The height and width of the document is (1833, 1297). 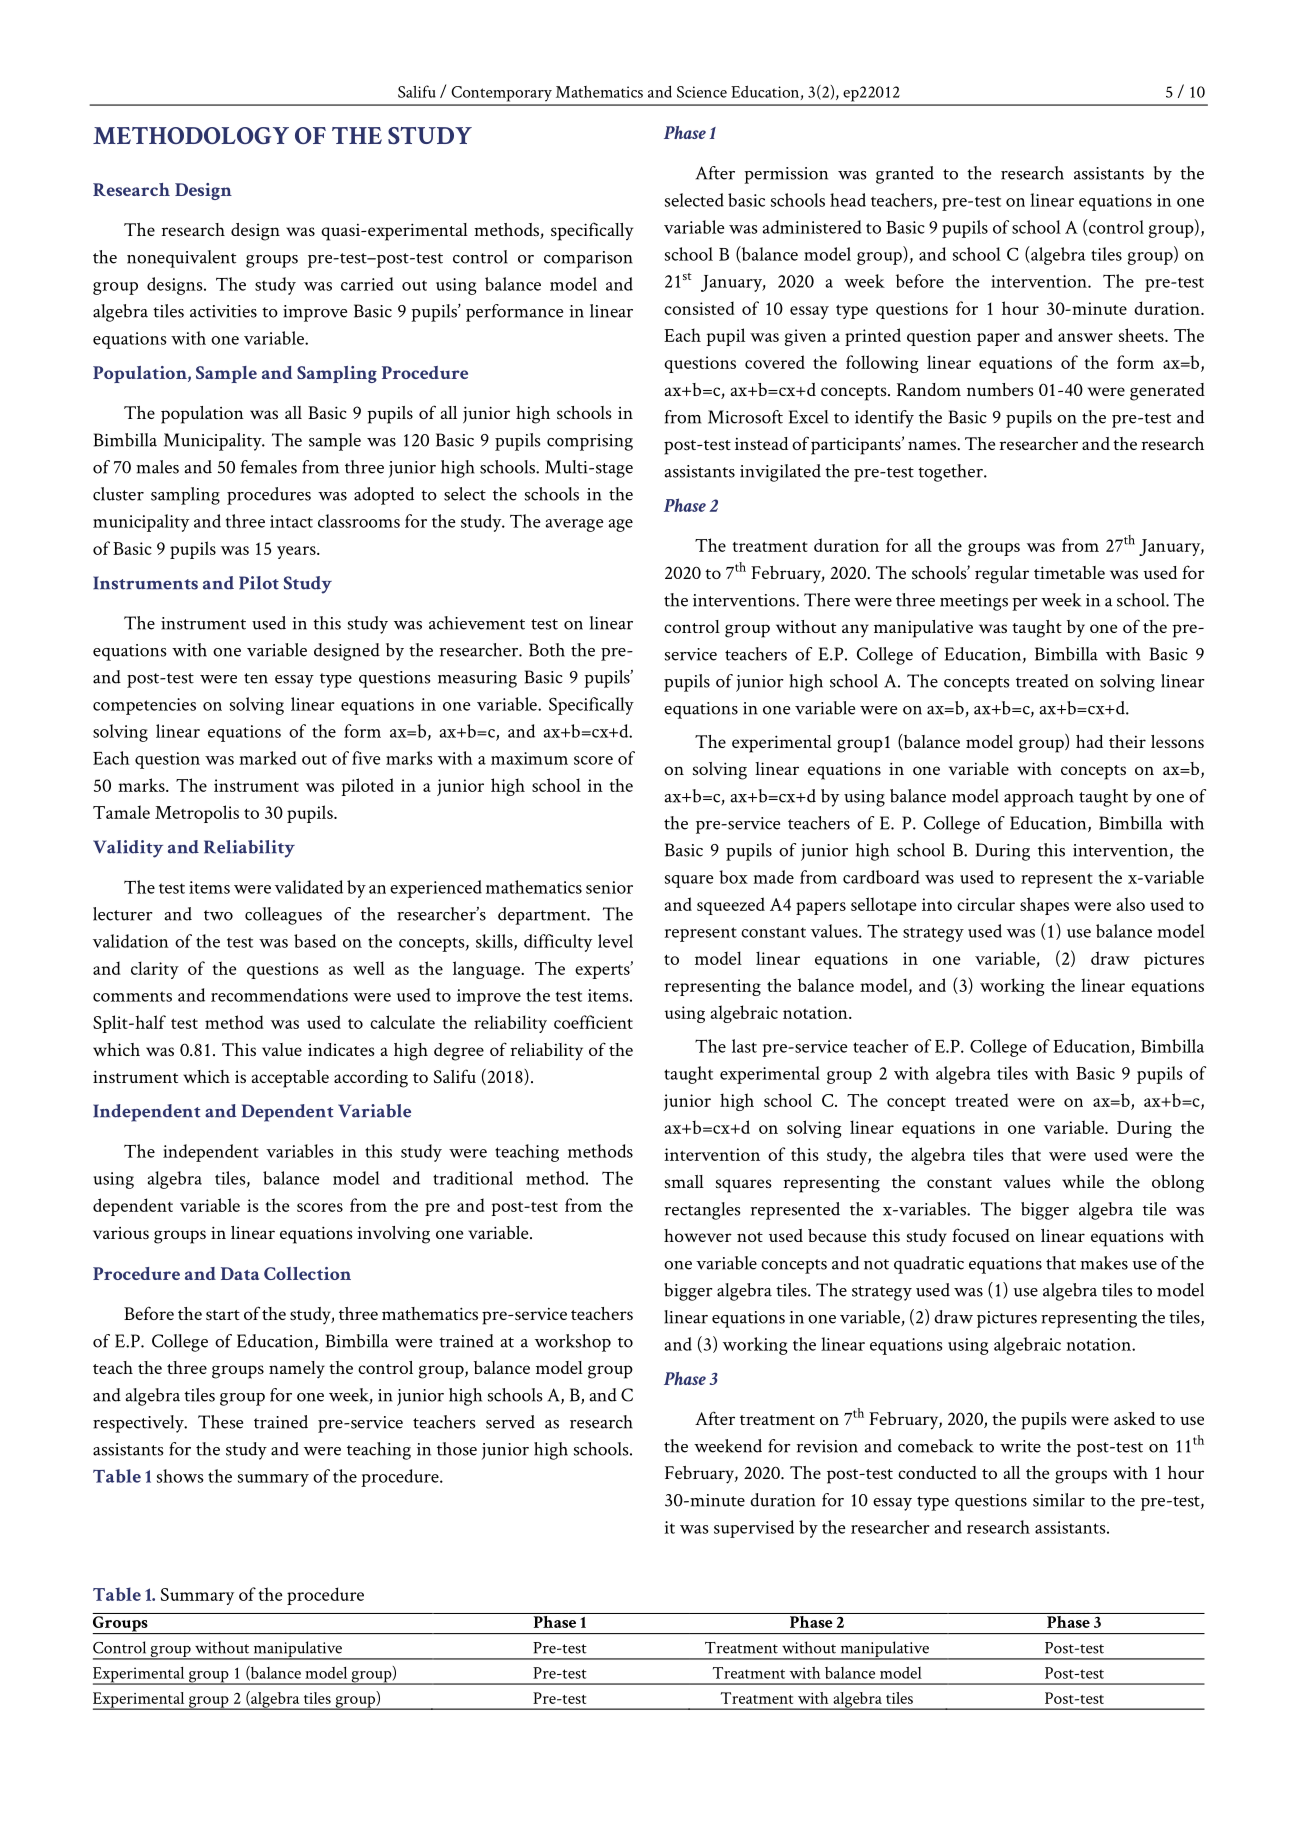 I want to click on granted, so click(x=905, y=175).
